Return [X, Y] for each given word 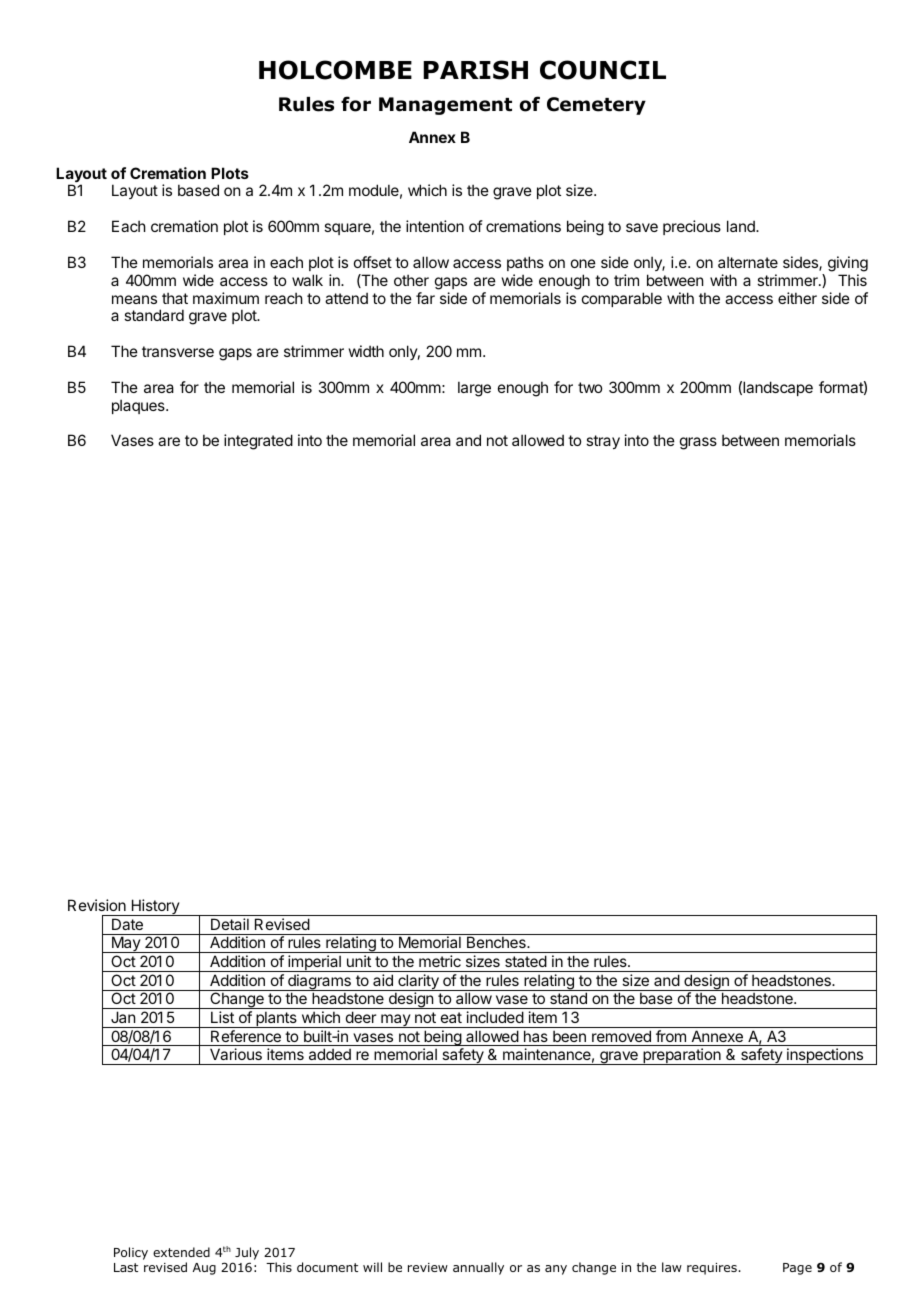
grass [698, 443]
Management [445, 106]
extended [181, 1252]
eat [451, 1017]
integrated [258, 442]
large [474, 389]
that [175, 298]
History [155, 907]
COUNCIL [603, 70]
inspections [825, 1056]
